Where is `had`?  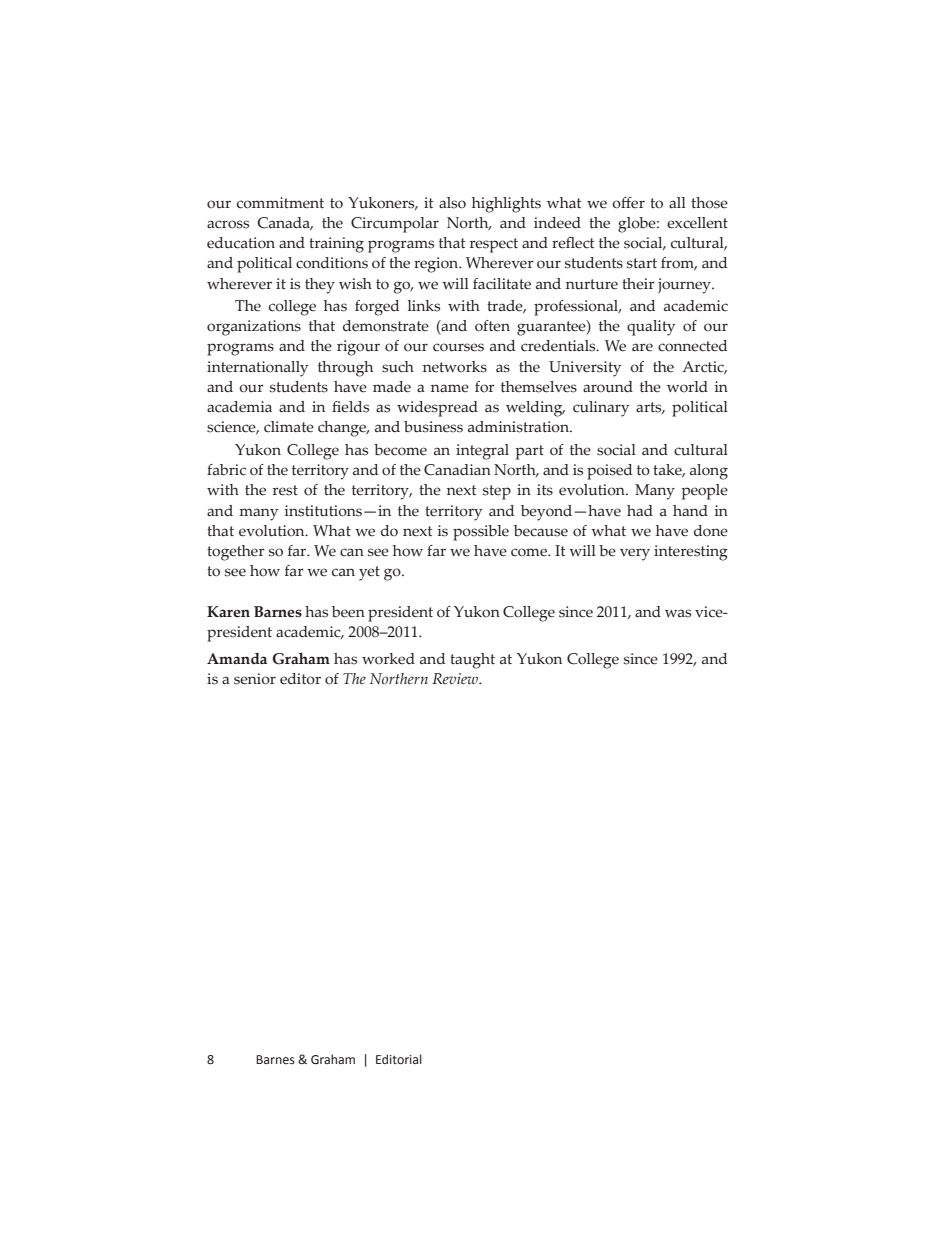 had is located at coordinates (640, 511).
